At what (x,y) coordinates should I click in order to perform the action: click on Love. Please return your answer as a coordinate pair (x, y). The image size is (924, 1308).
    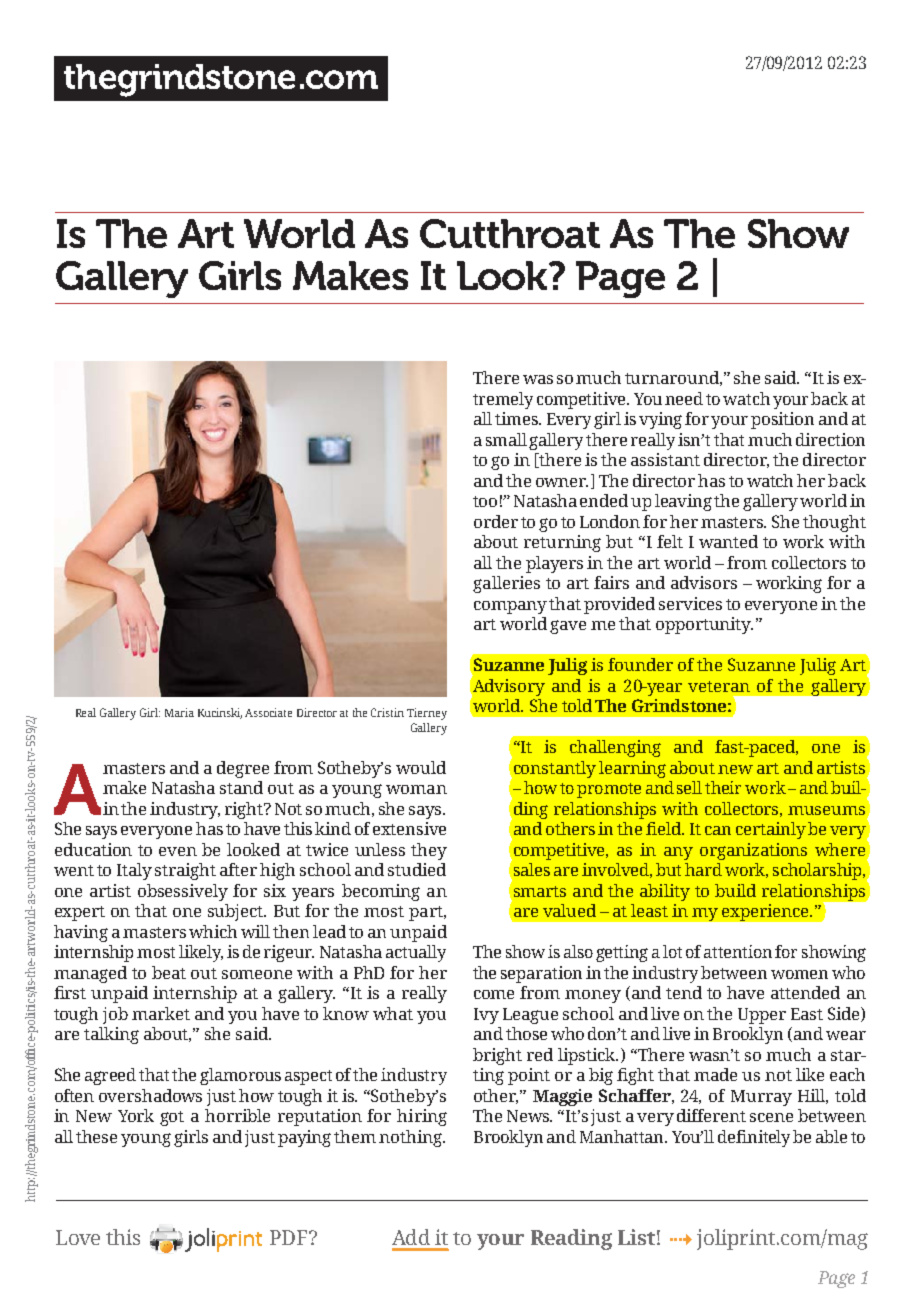
    Looking at the image, I should click on (78, 1237).
